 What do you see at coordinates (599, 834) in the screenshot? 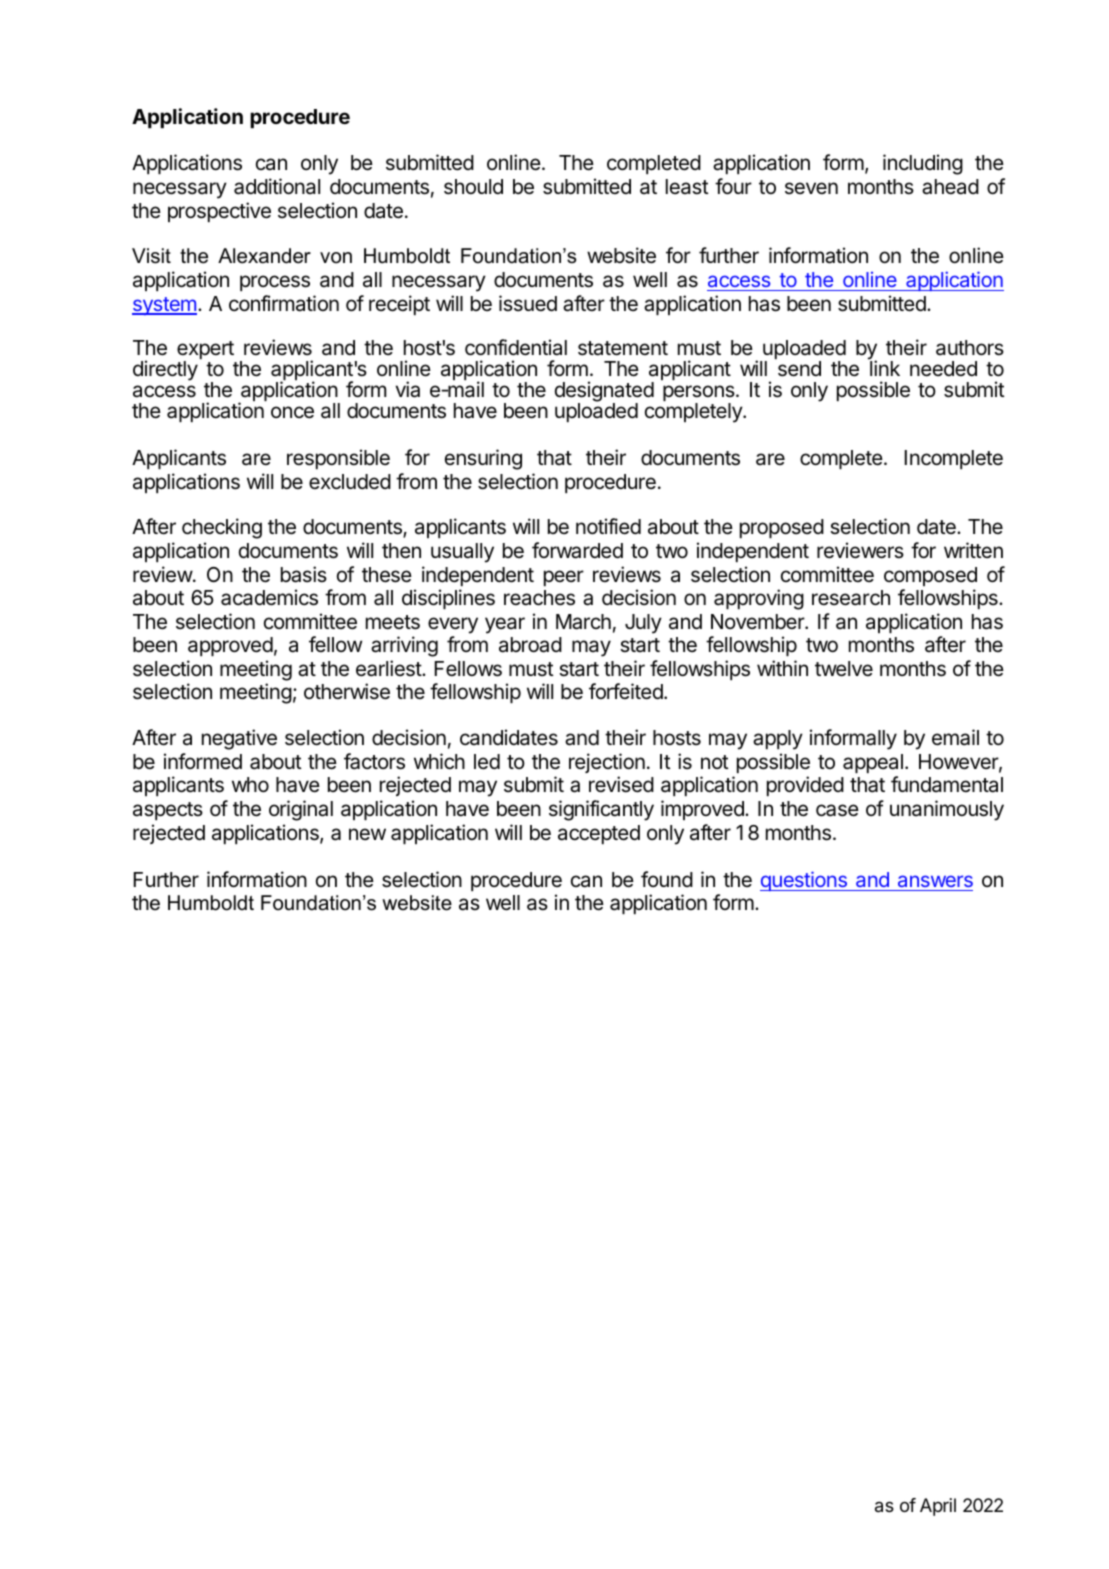
I see `accepted` at bounding box center [599, 834].
